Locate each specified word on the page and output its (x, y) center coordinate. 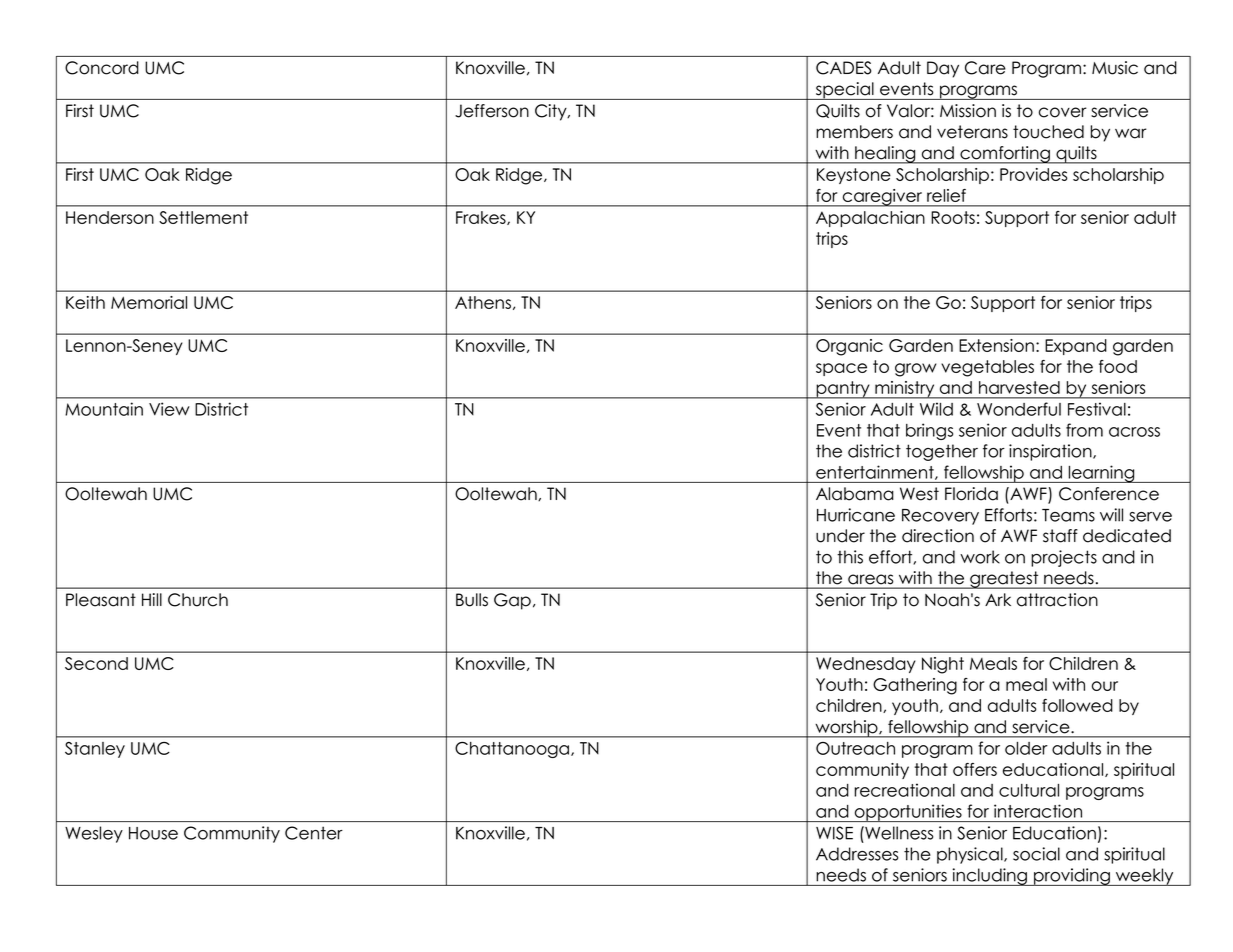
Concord (102, 68)
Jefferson (492, 111)
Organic (849, 347)
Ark (998, 599)
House (153, 833)
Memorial (149, 302)
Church (198, 600)
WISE (834, 833)
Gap (512, 601)
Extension (996, 345)
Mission (968, 111)
